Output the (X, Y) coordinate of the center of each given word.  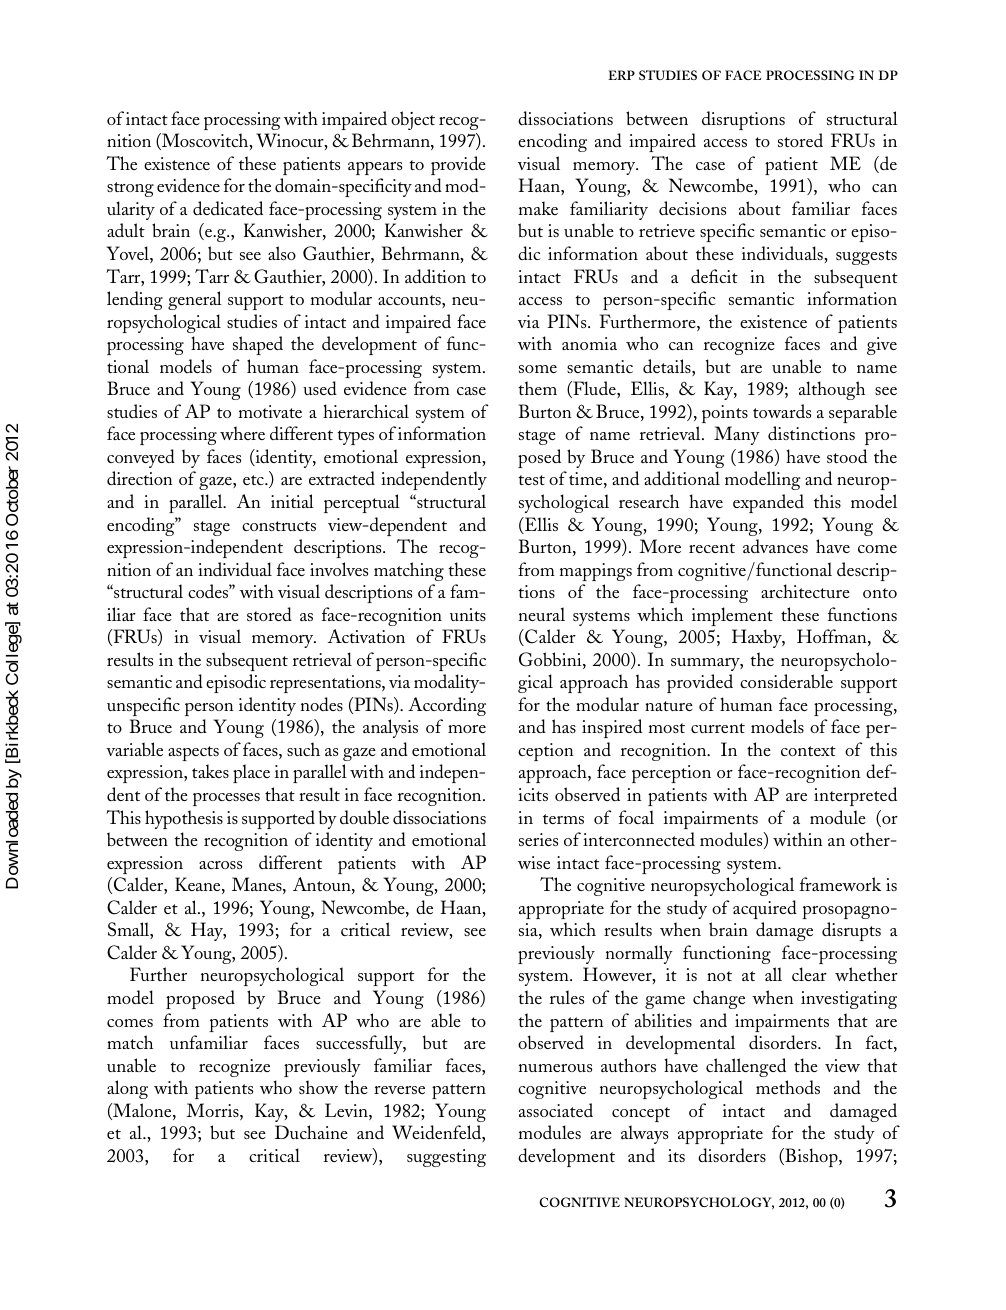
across (220, 865)
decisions (692, 208)
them (537, 388)
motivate (270, 411)
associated (556, 1110)
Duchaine (311, 1132)
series (538, 839)
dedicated (228, 208)
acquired (765, 909)
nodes (322, 704)
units (468, 614)
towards (782, 411)
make (538, 208)
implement (732, 616)
